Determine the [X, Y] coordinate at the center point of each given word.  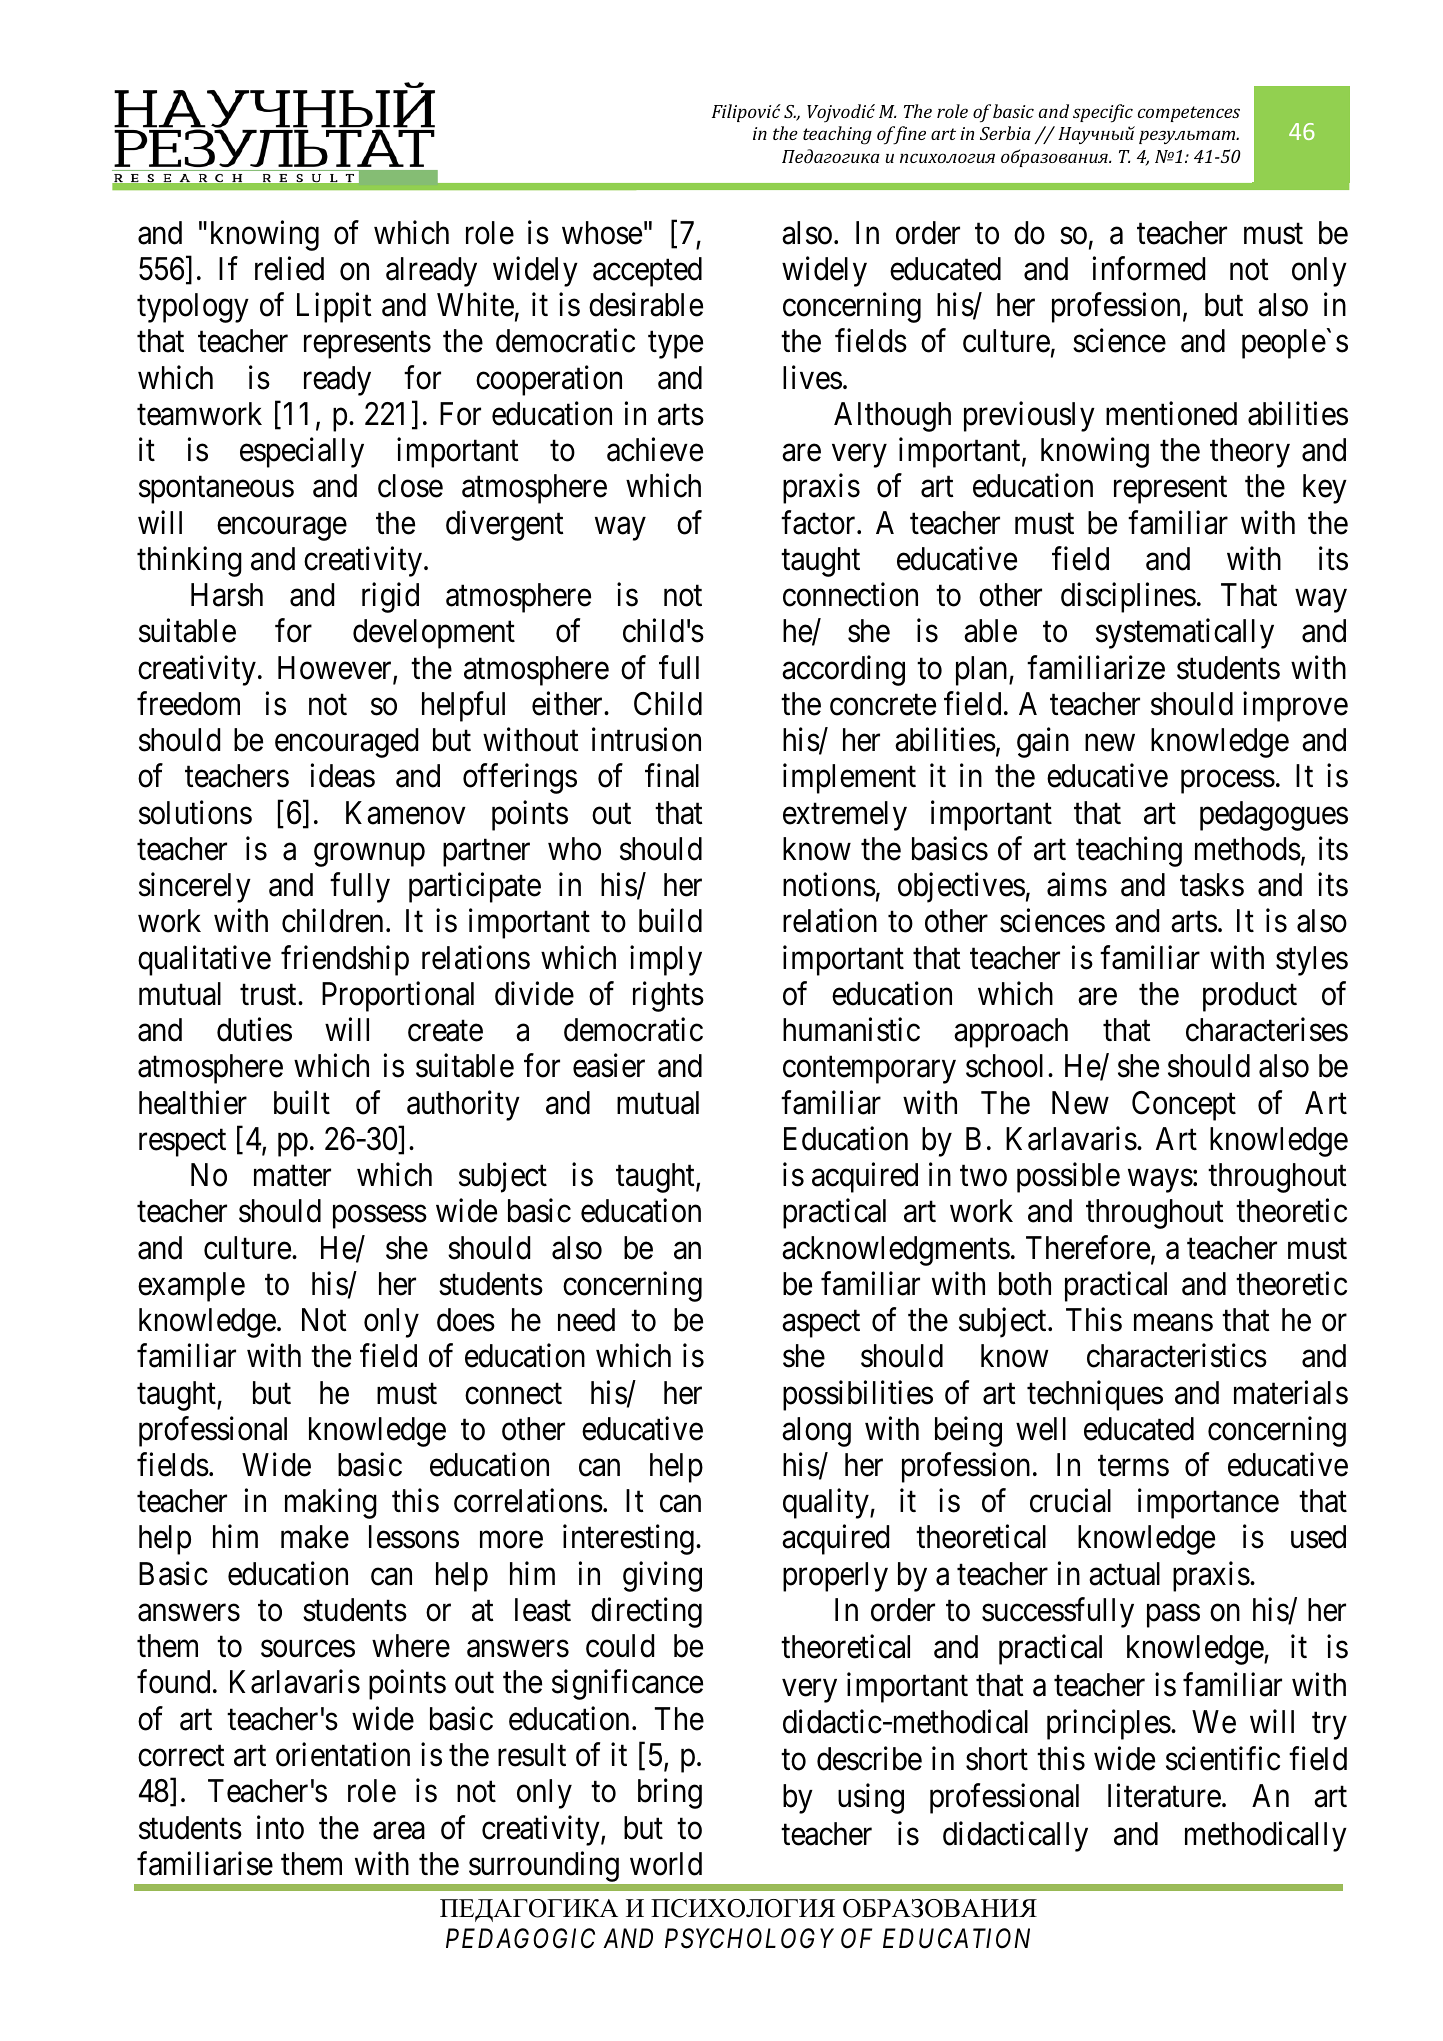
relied [289, 269]
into [280, 1827]
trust [269, 995]
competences [1189, 114]
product [1250, 997]
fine [908, 135]
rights [668, 997]
